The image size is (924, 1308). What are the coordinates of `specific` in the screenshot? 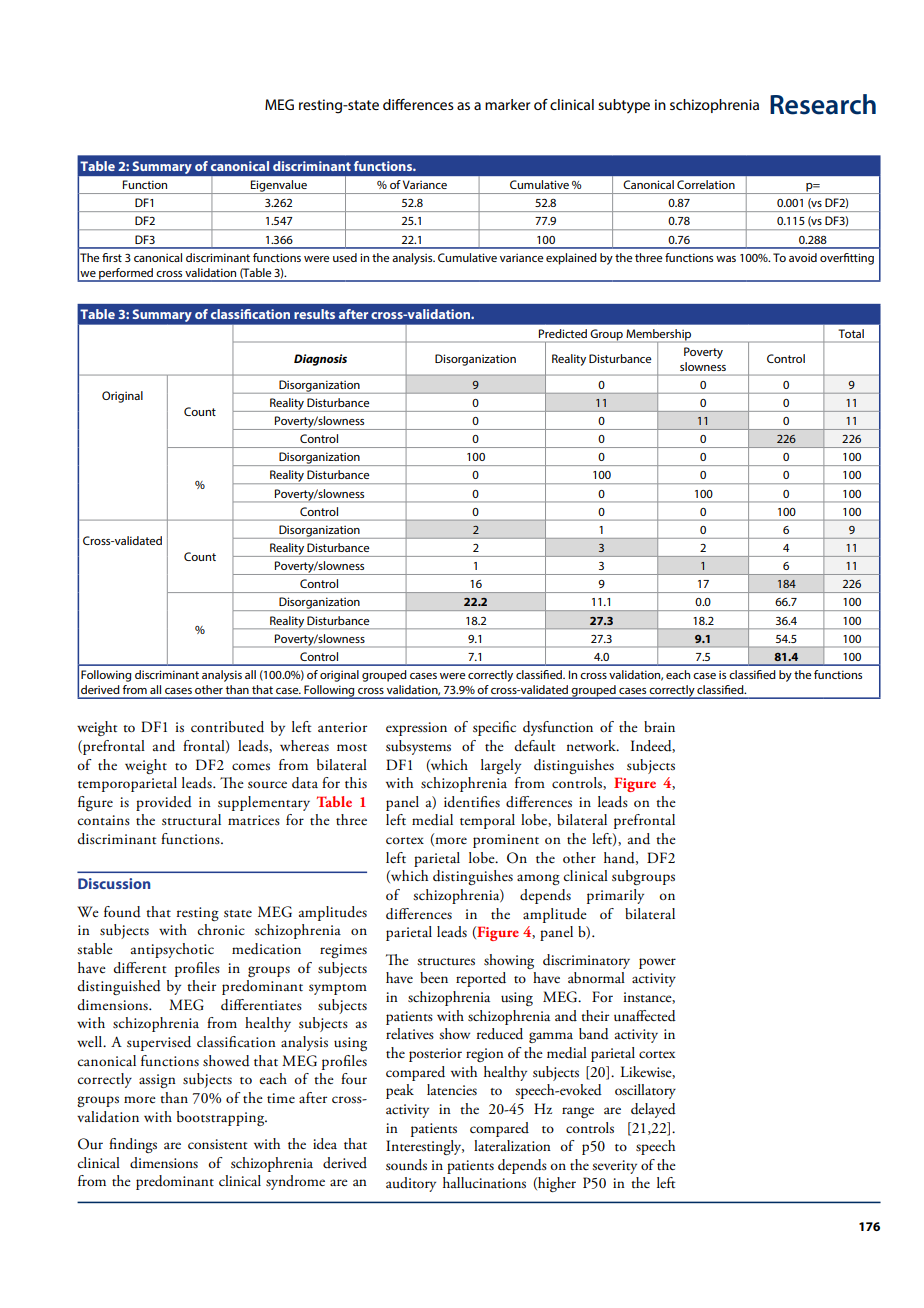 It's located at (494, 728).
